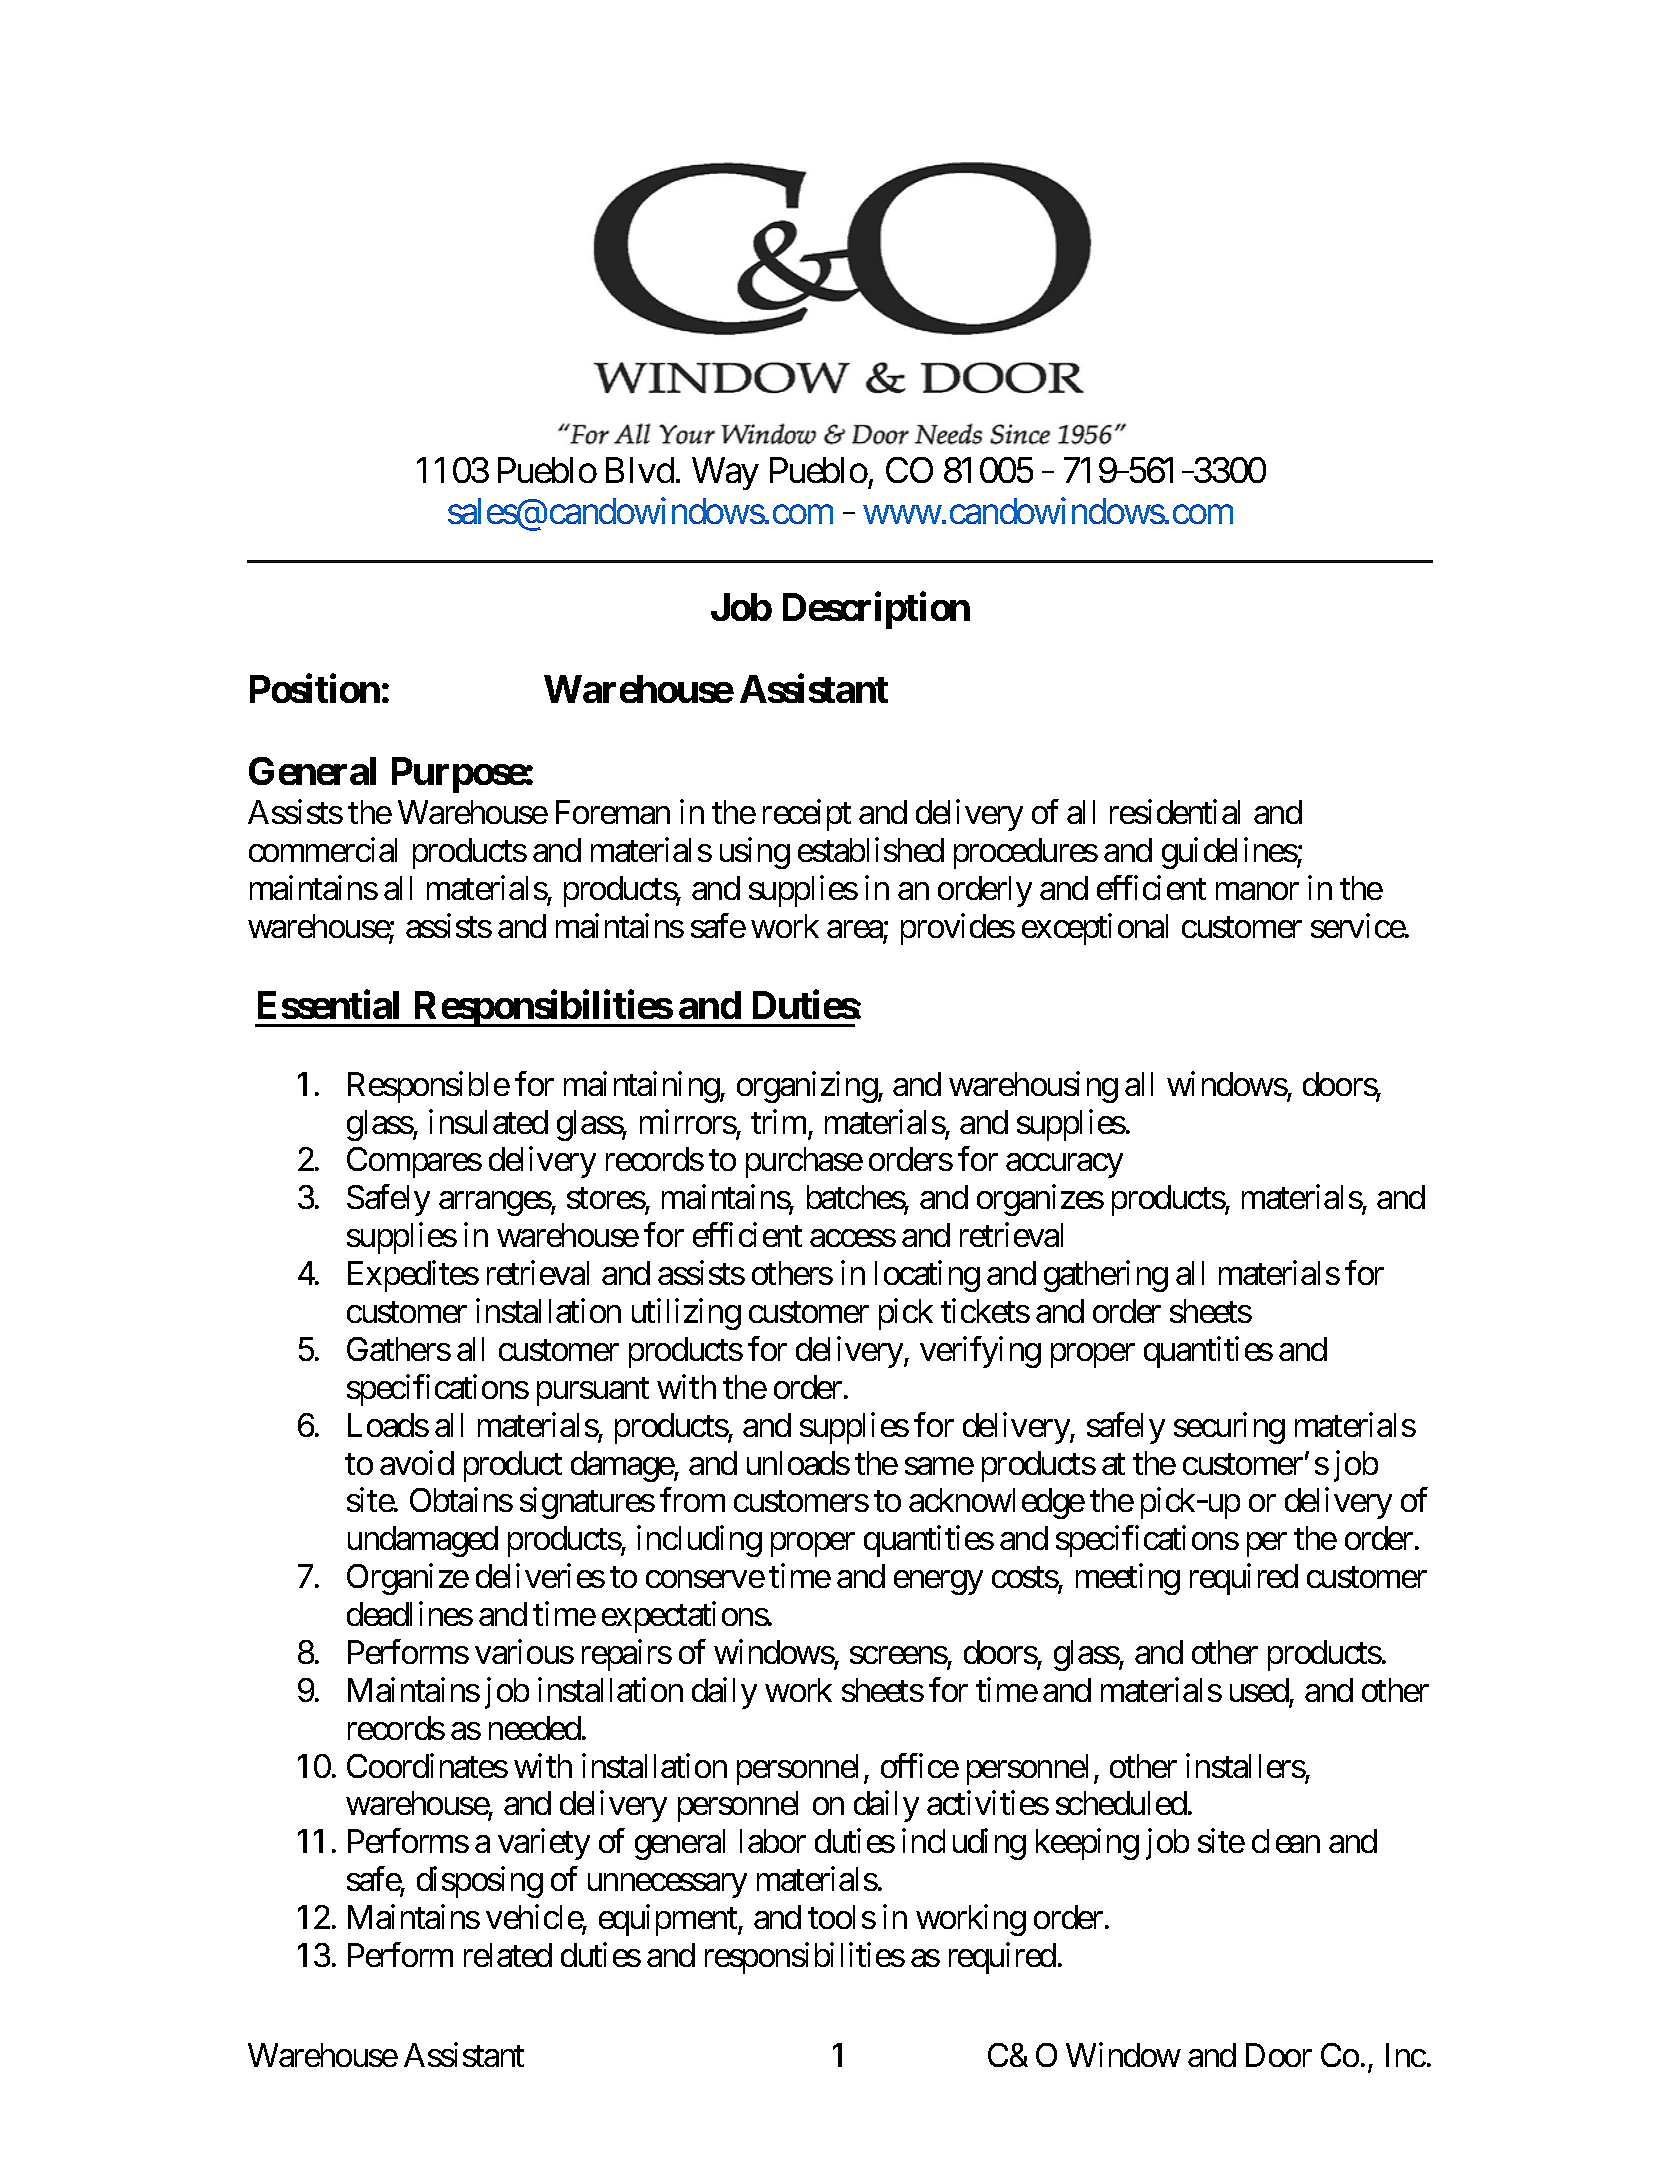  I want to click on labor, so click(773, 1841).
